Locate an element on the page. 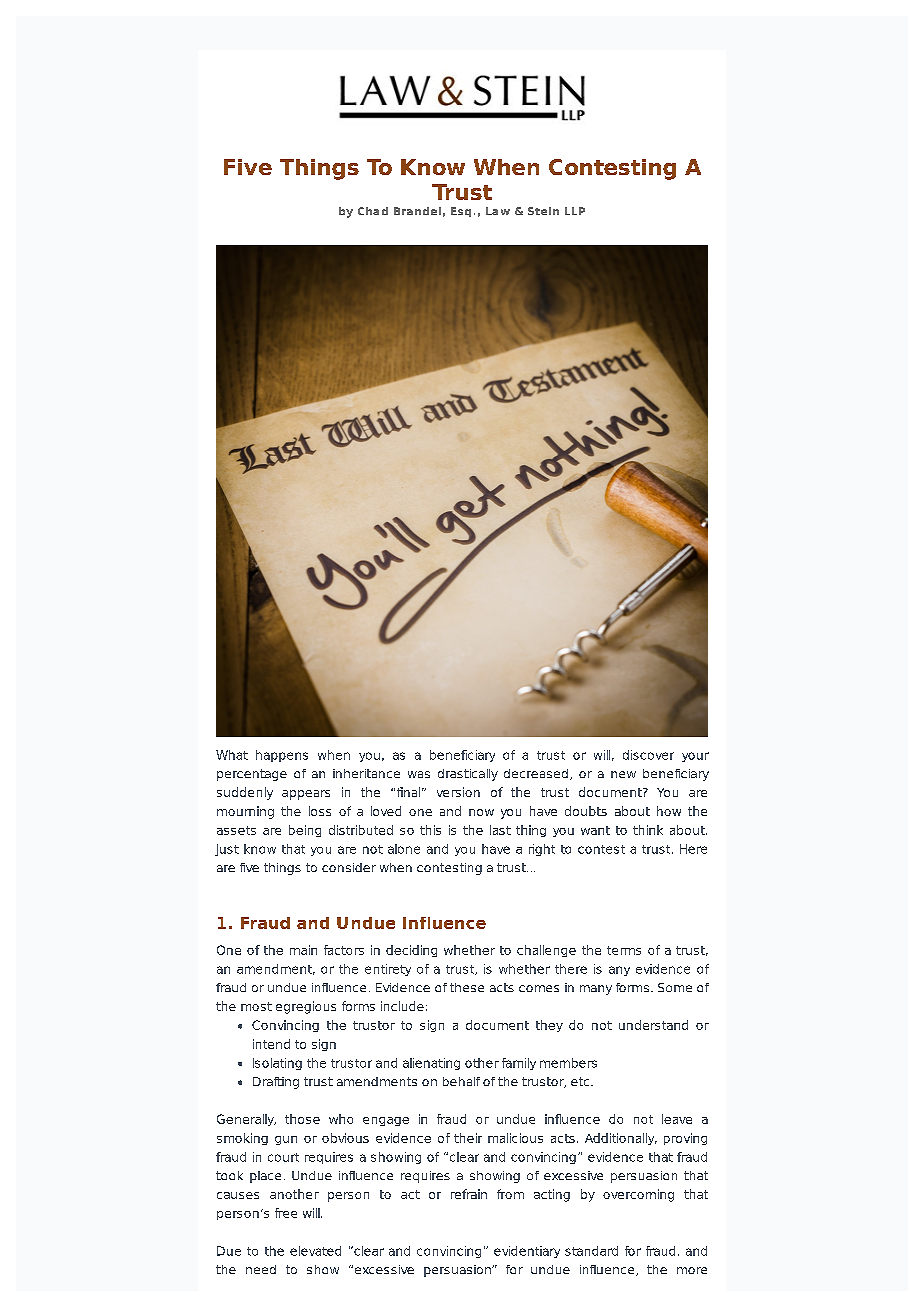  these is located at coordinates (467, 987).
